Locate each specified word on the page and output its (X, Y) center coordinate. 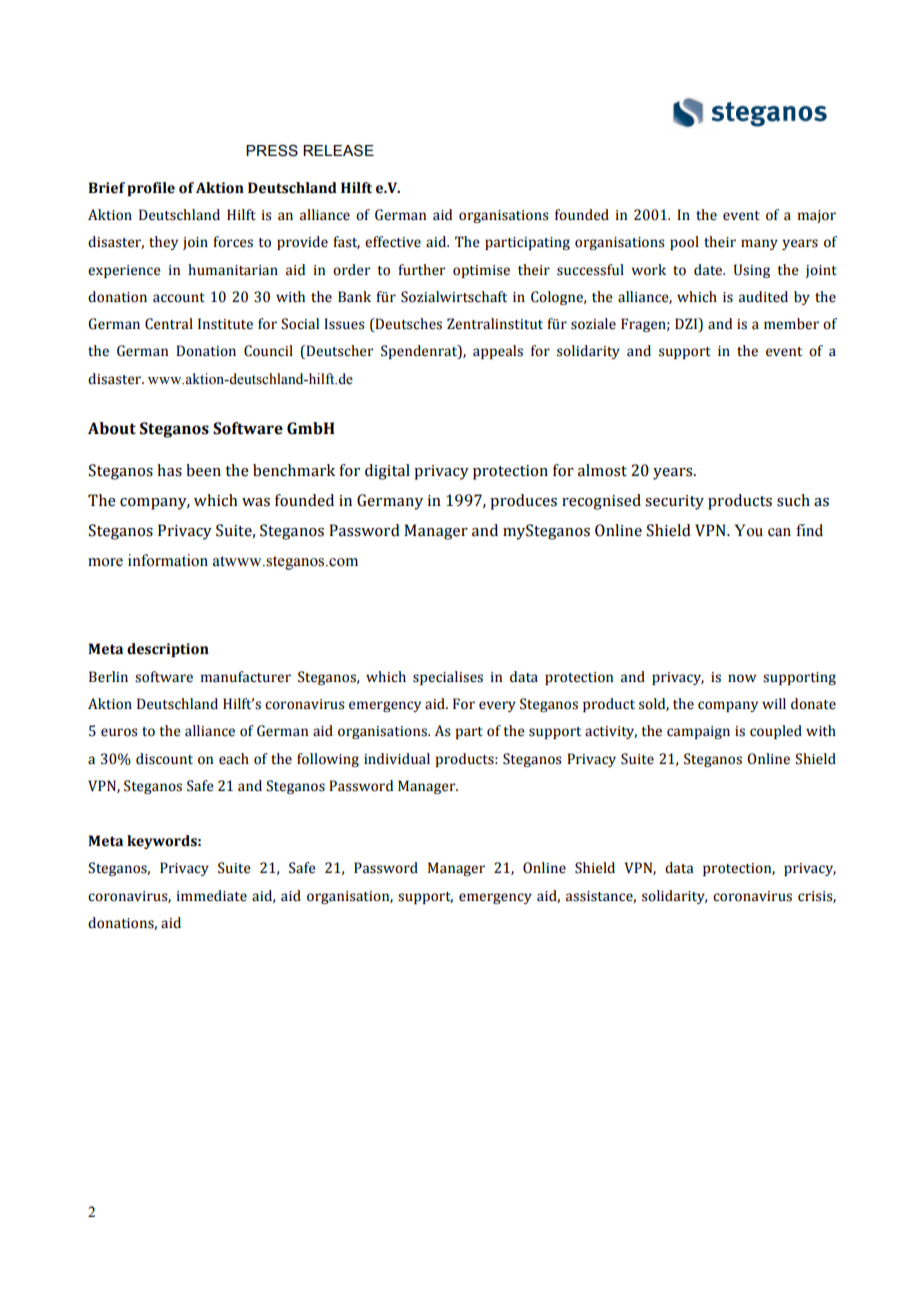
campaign (698, 732)
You (748, 530)
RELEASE (338, 150)
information (168, 560)
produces (523, 502)
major (817, 216)
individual (397, 759)
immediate (212, 896)
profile (151, 189)
